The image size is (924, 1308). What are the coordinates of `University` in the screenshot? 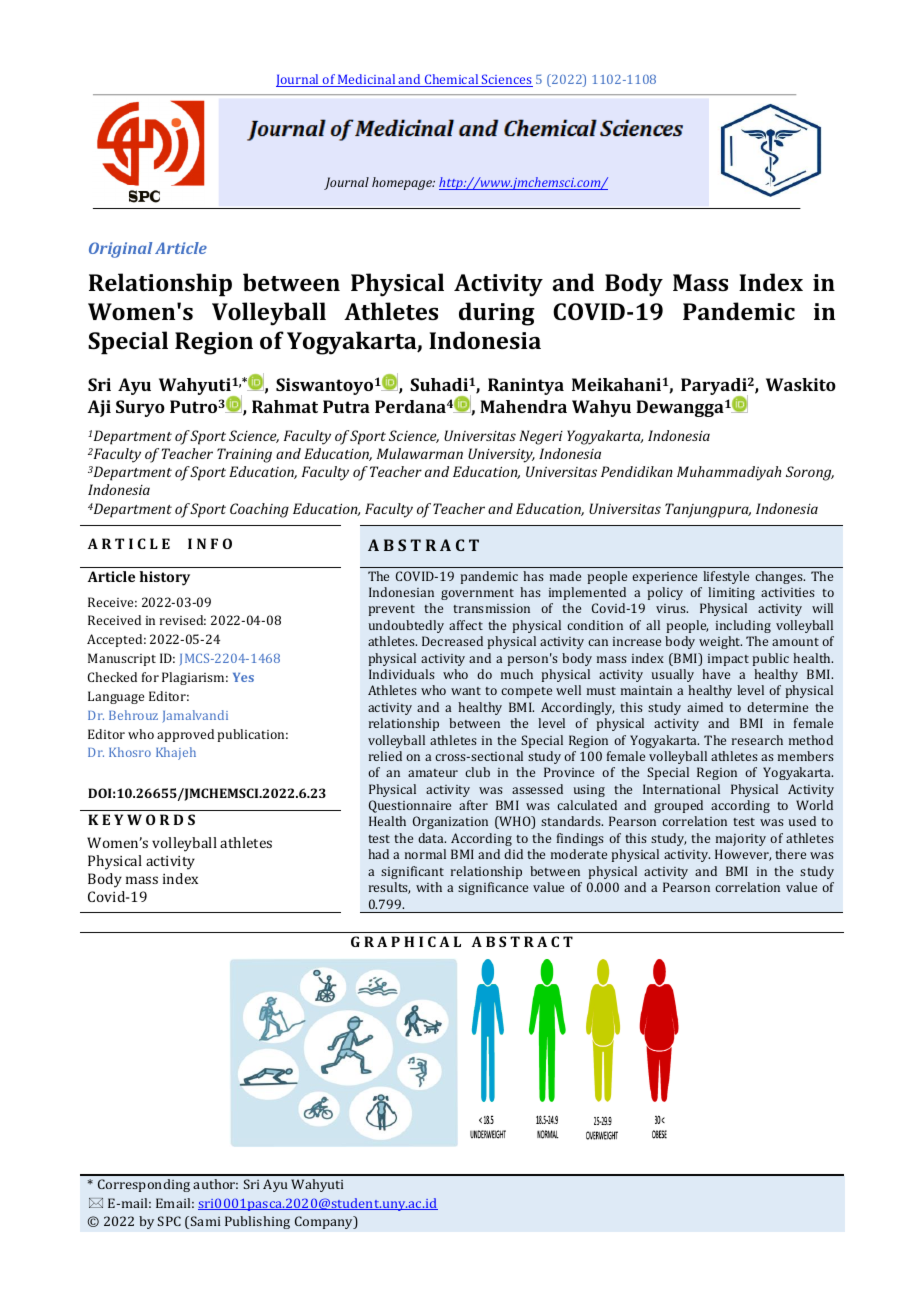 It's located at (501, 455).
